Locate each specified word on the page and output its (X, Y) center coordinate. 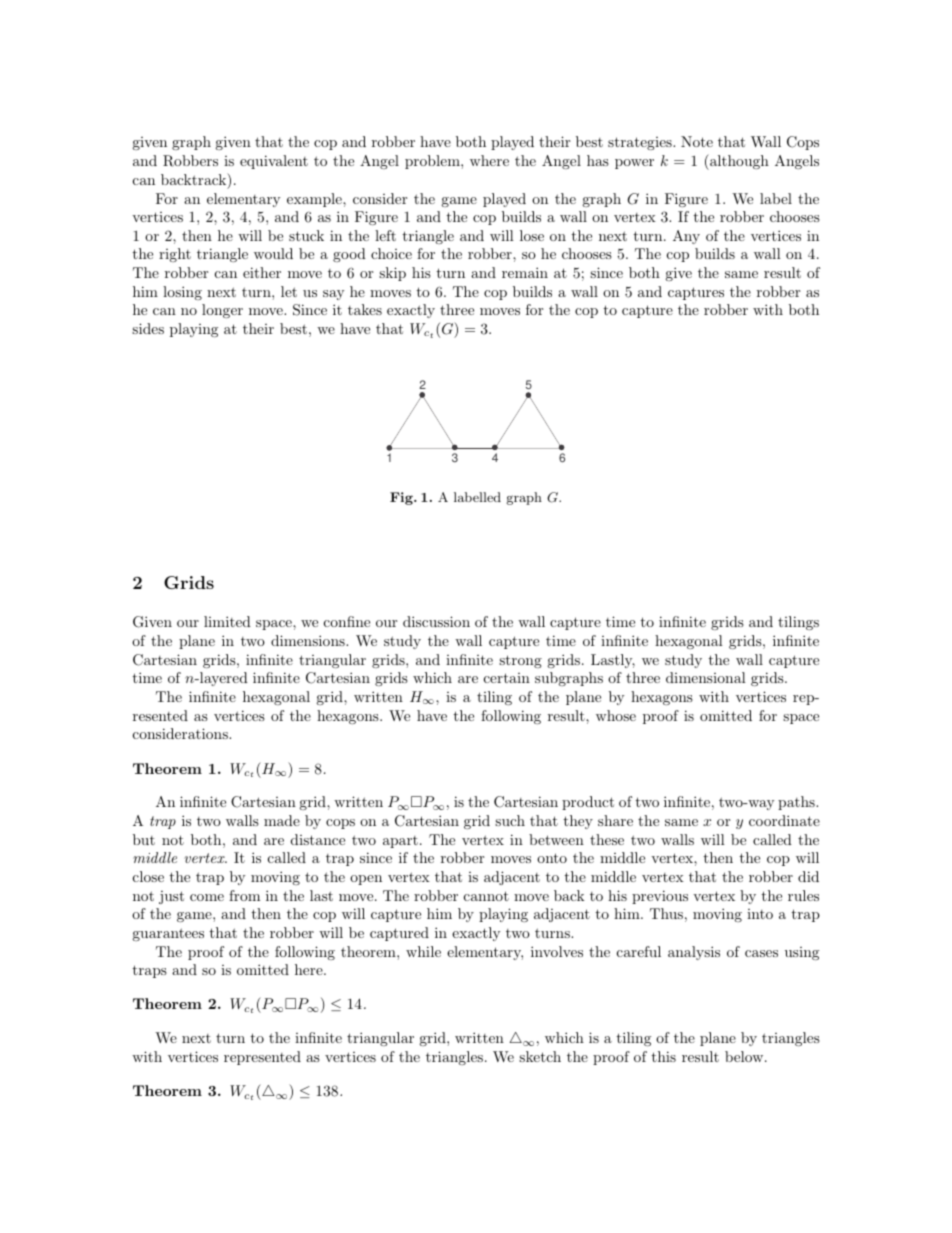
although (738, 162)
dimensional (706, 677)
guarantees (168, 934)
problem (433, 162)
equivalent (274, 162)
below (745, 1056)
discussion (436, 621)
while (423, 951)
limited (227, 621)
